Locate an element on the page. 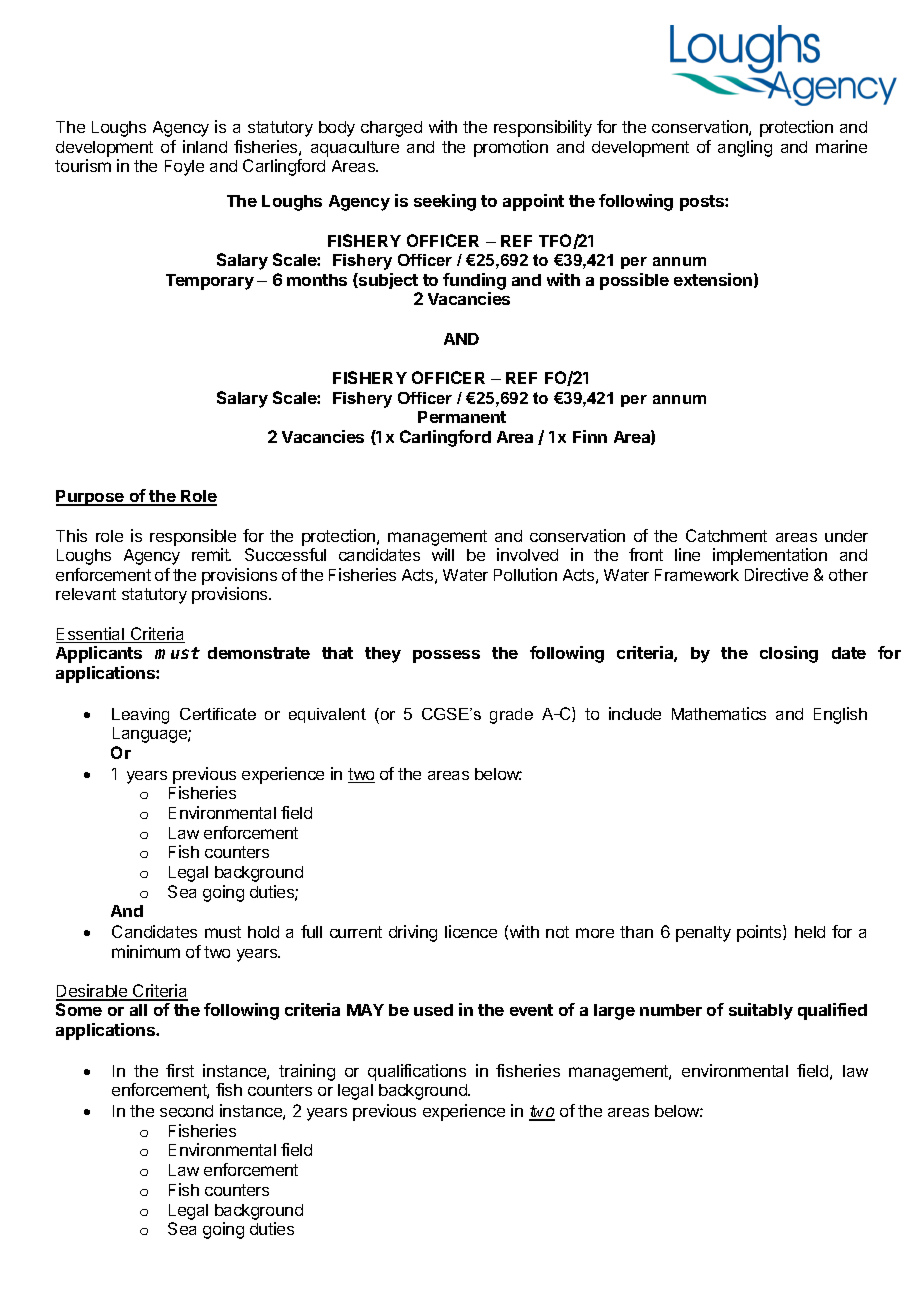 Image resolution: width=924 pixels, height=1308 pixels. Purpose is located at coordinates (91, 498).
